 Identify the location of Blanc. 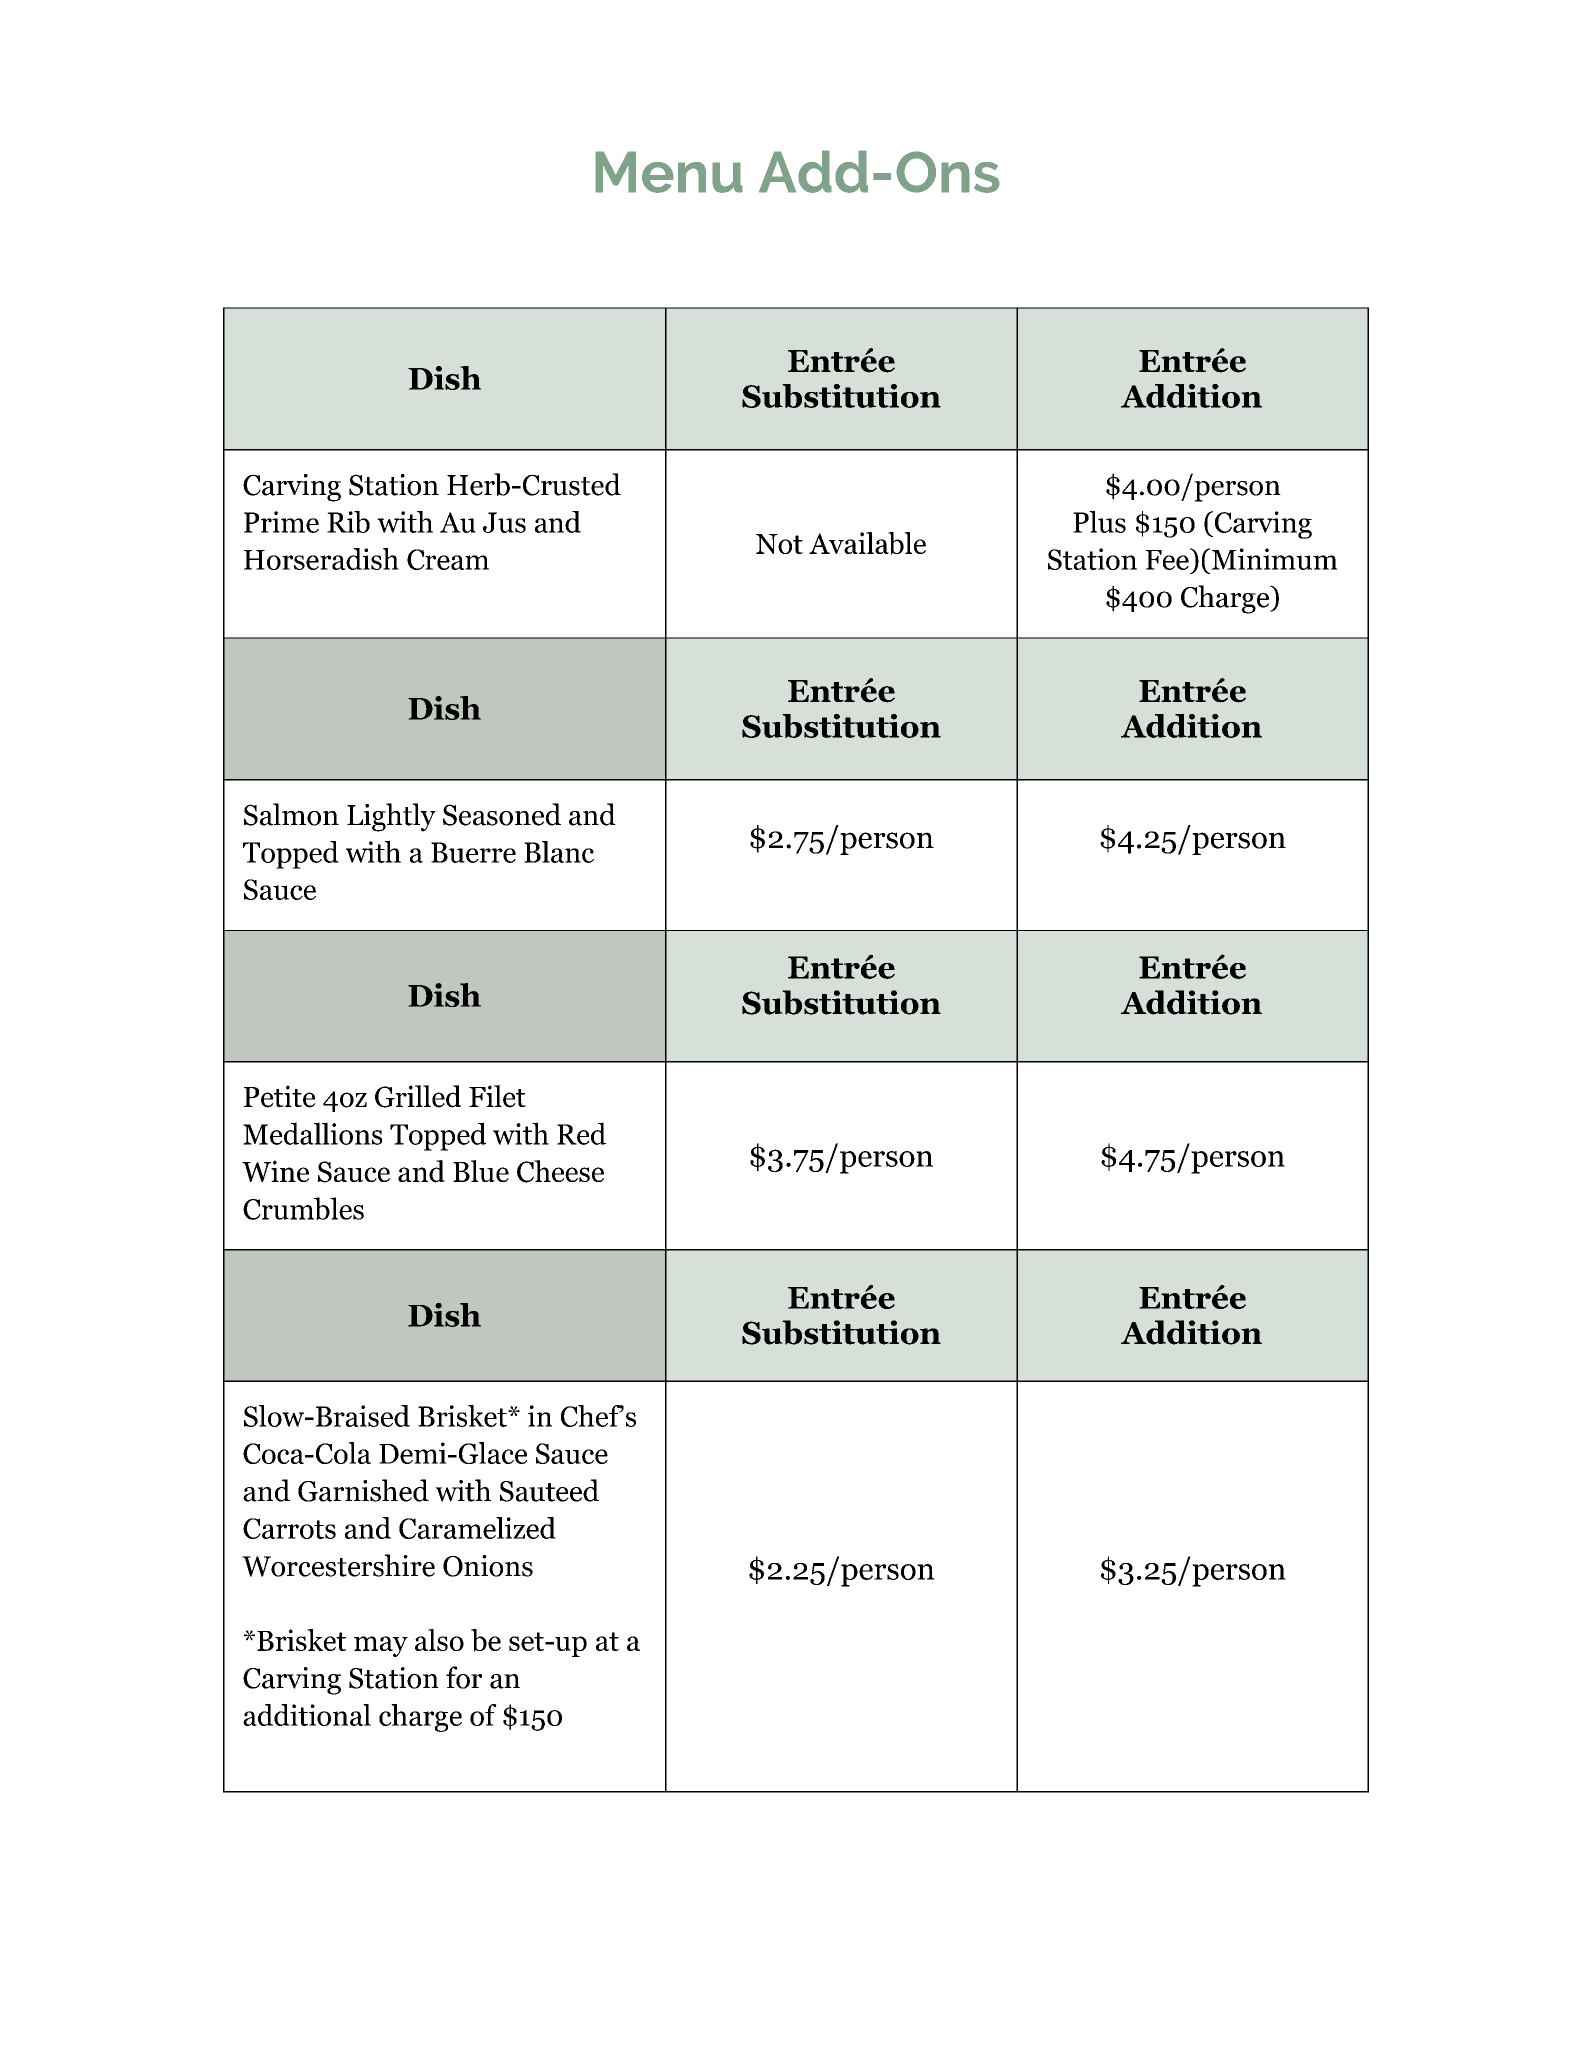
(559, 852).
